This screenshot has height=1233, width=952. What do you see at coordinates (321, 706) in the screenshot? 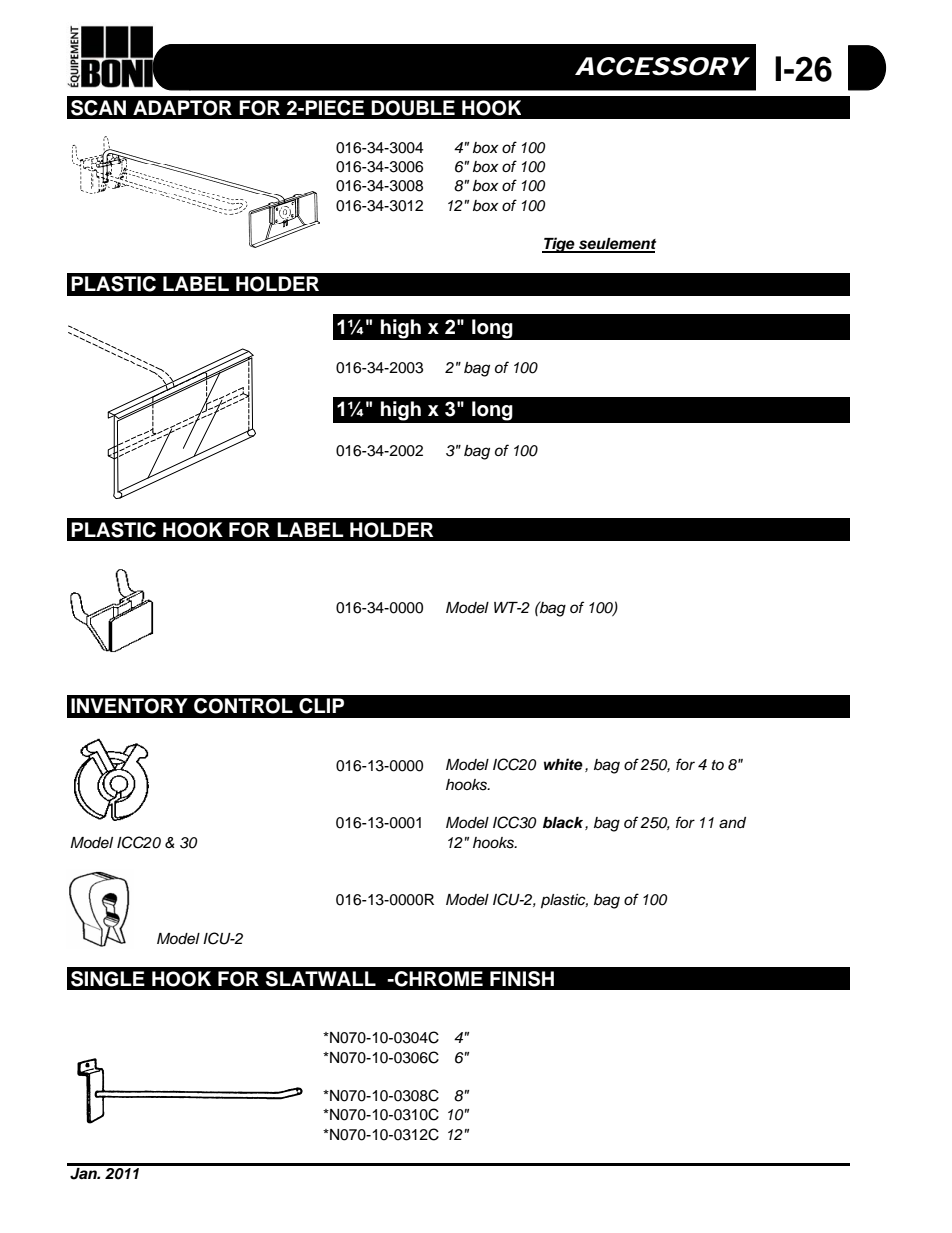
I see `CLIP` at bounding box center [321, 706].
